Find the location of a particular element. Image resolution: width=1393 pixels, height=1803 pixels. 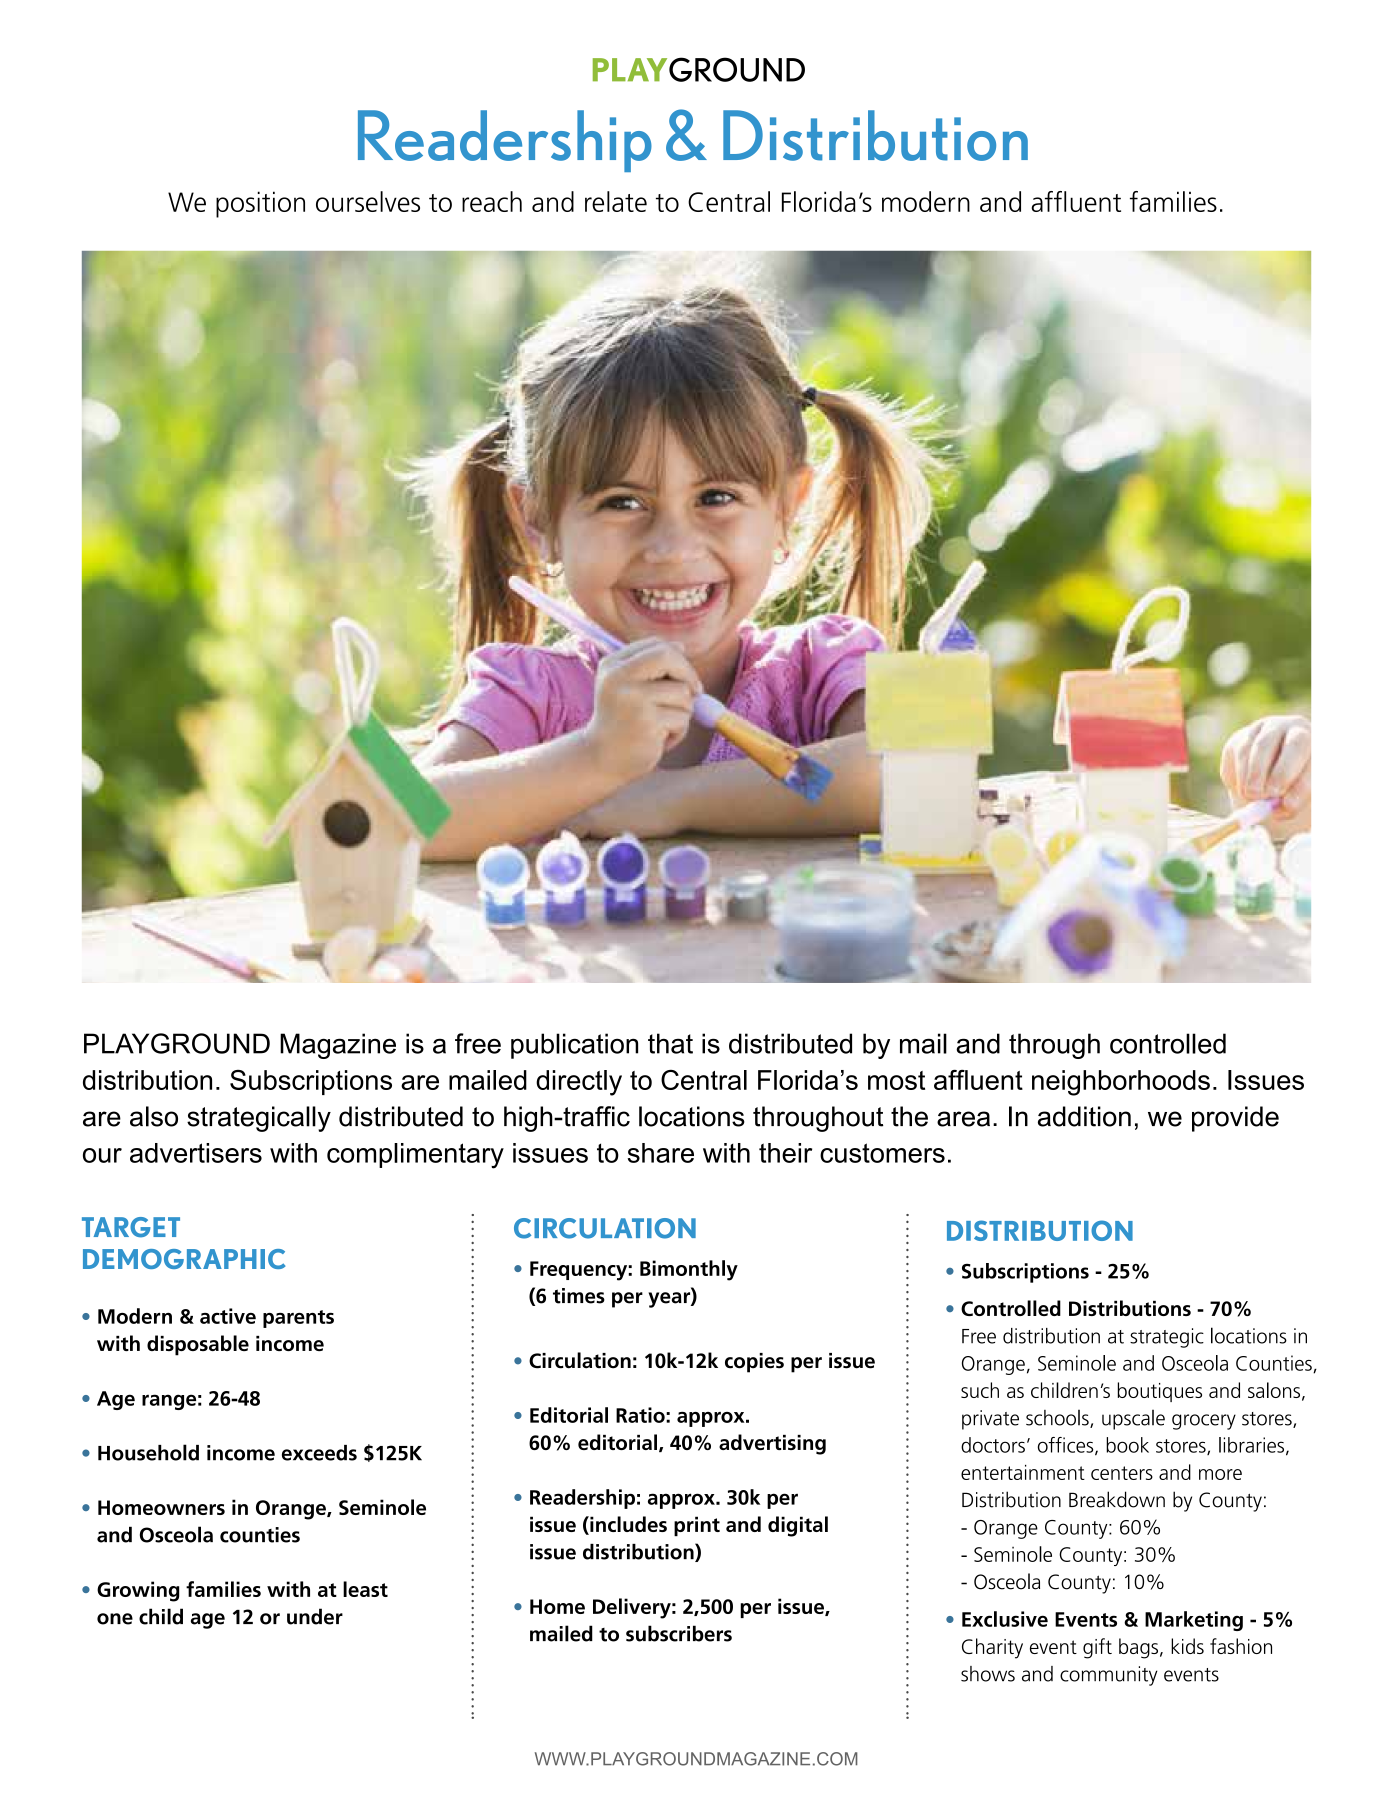

advertisers is located at coordinates (196, 1153).
